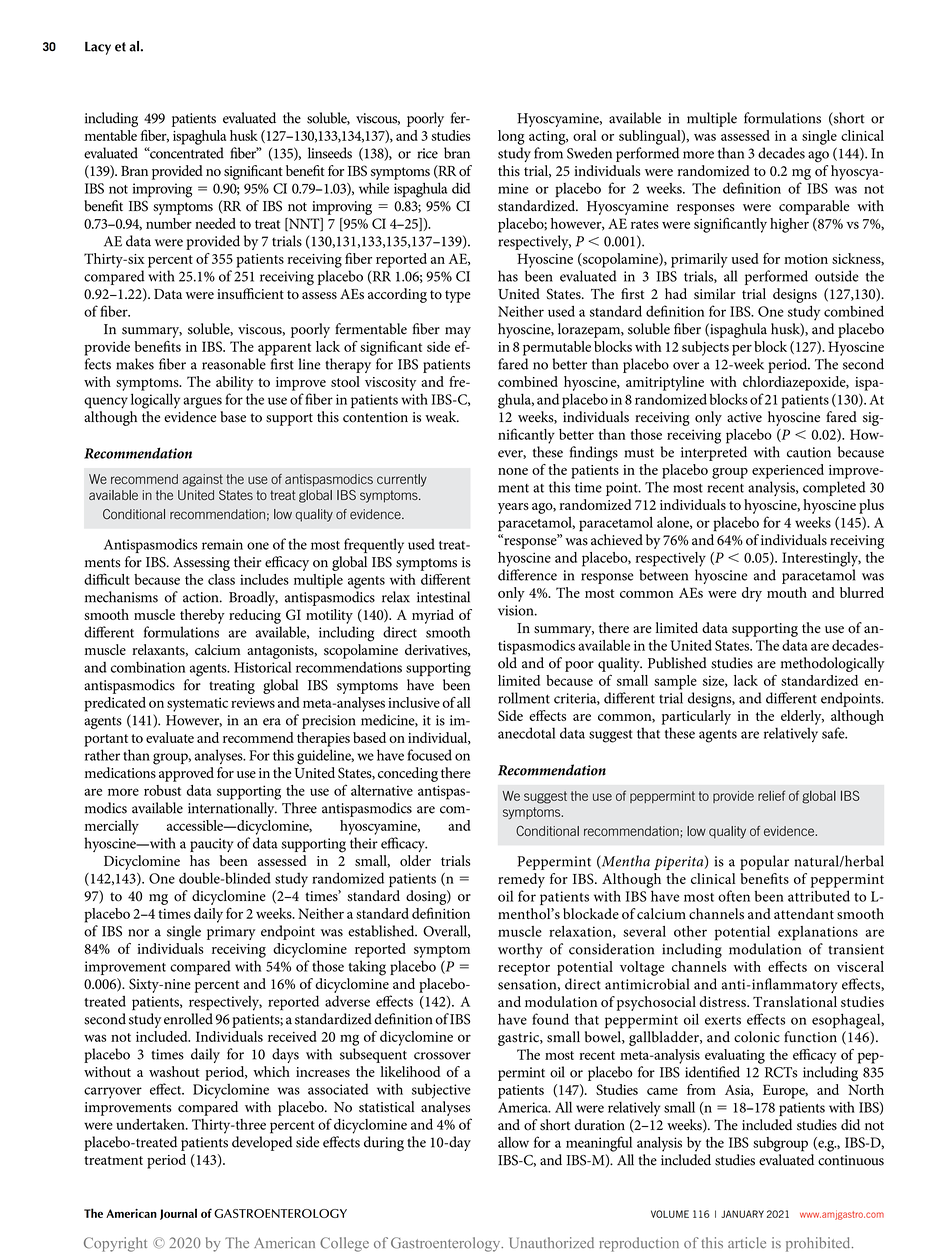 Image resolution: width=952 pixels, height=1256 pixels. Describe the element at coordinates (231, 933) in the image. I see `primary` at that location.
